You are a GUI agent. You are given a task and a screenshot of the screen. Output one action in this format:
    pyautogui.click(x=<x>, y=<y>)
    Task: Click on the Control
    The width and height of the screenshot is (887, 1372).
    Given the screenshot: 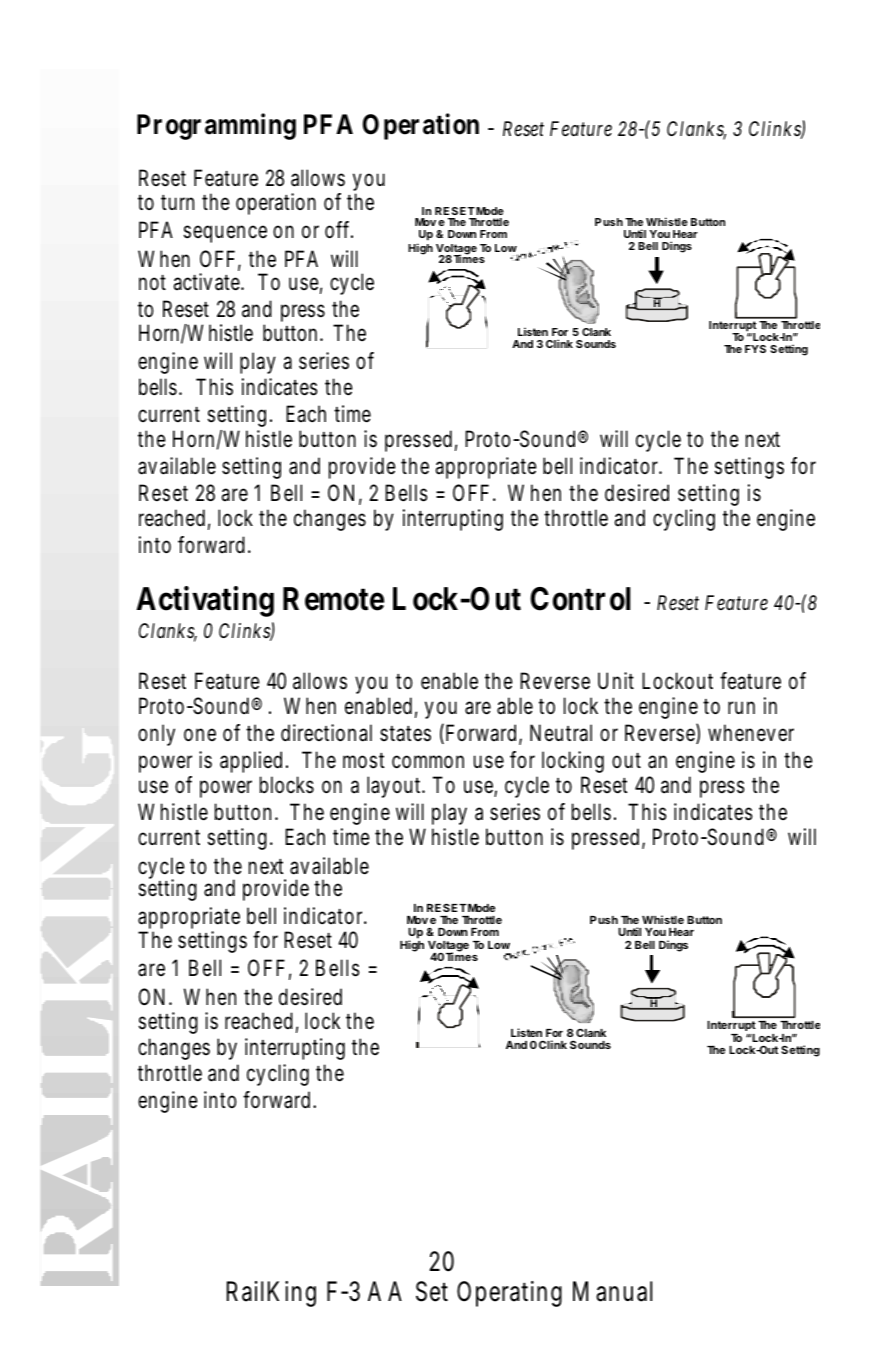 What is the action you would take?
    pyautogui.click(x=580, y=599)
